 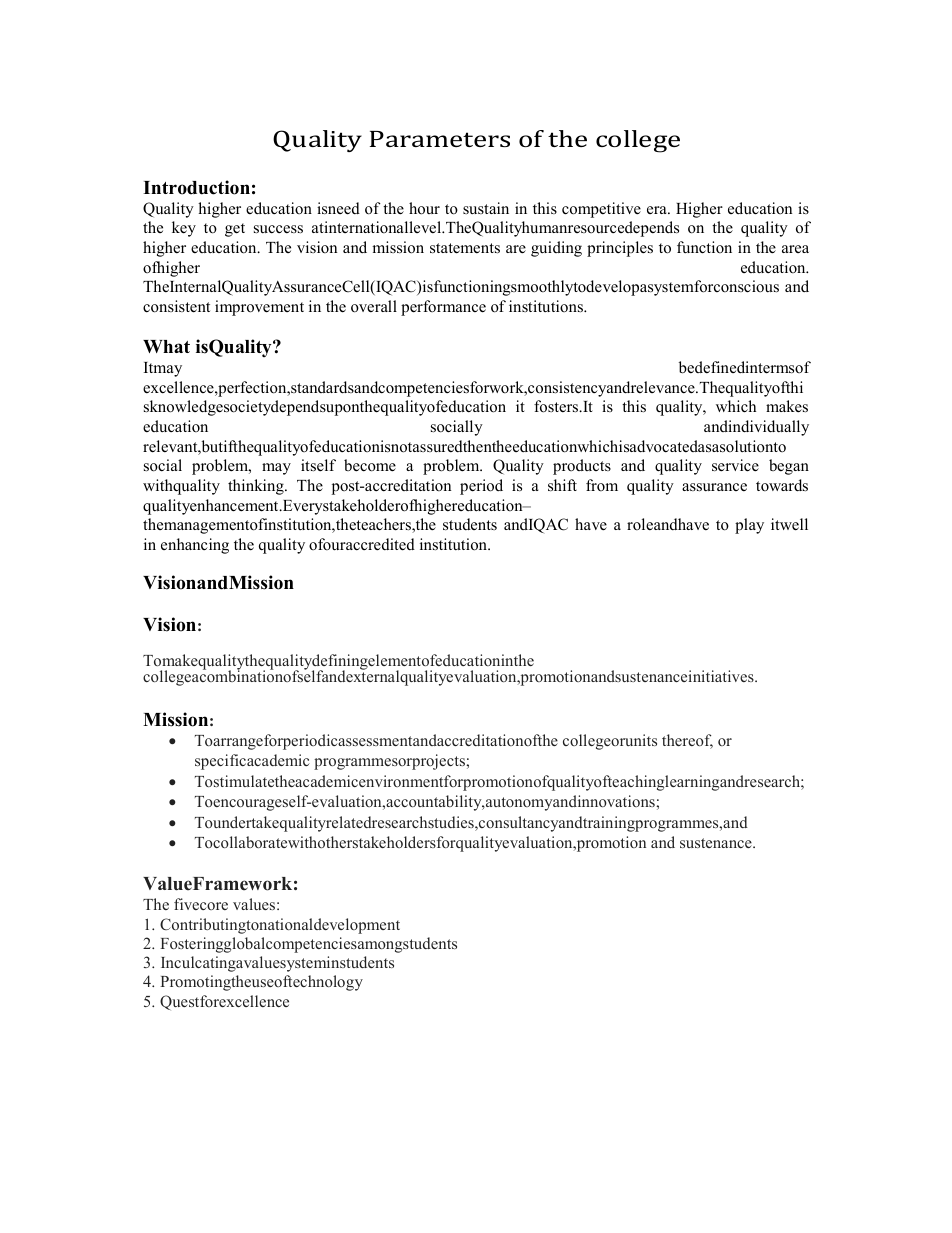 What do you see at coordinates (195, 546) in the screenshot?
I see `enhancing` at bounding box center [195, 546].
